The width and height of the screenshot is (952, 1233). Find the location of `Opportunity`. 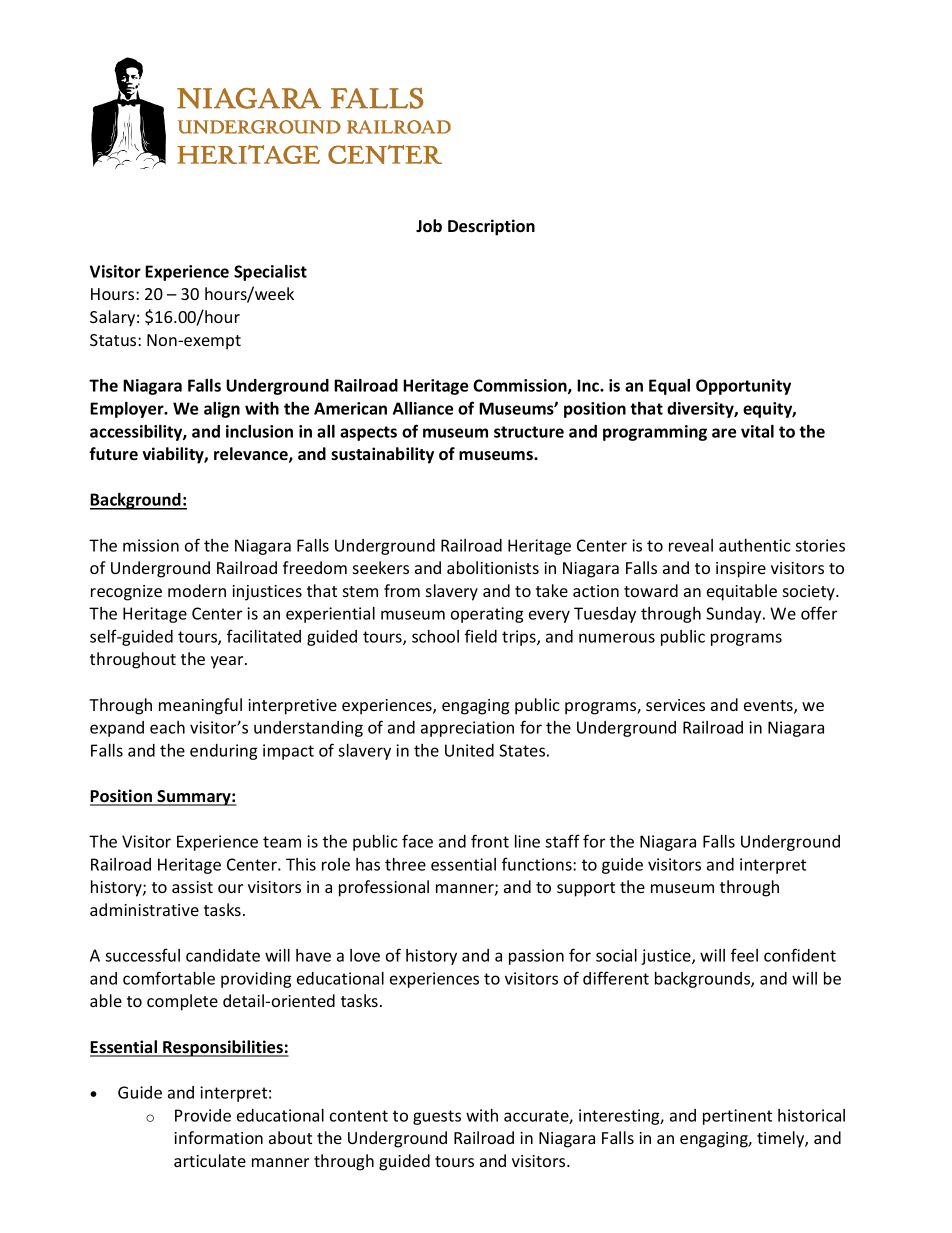

Opportunity is located at coordinates (743, 387).
